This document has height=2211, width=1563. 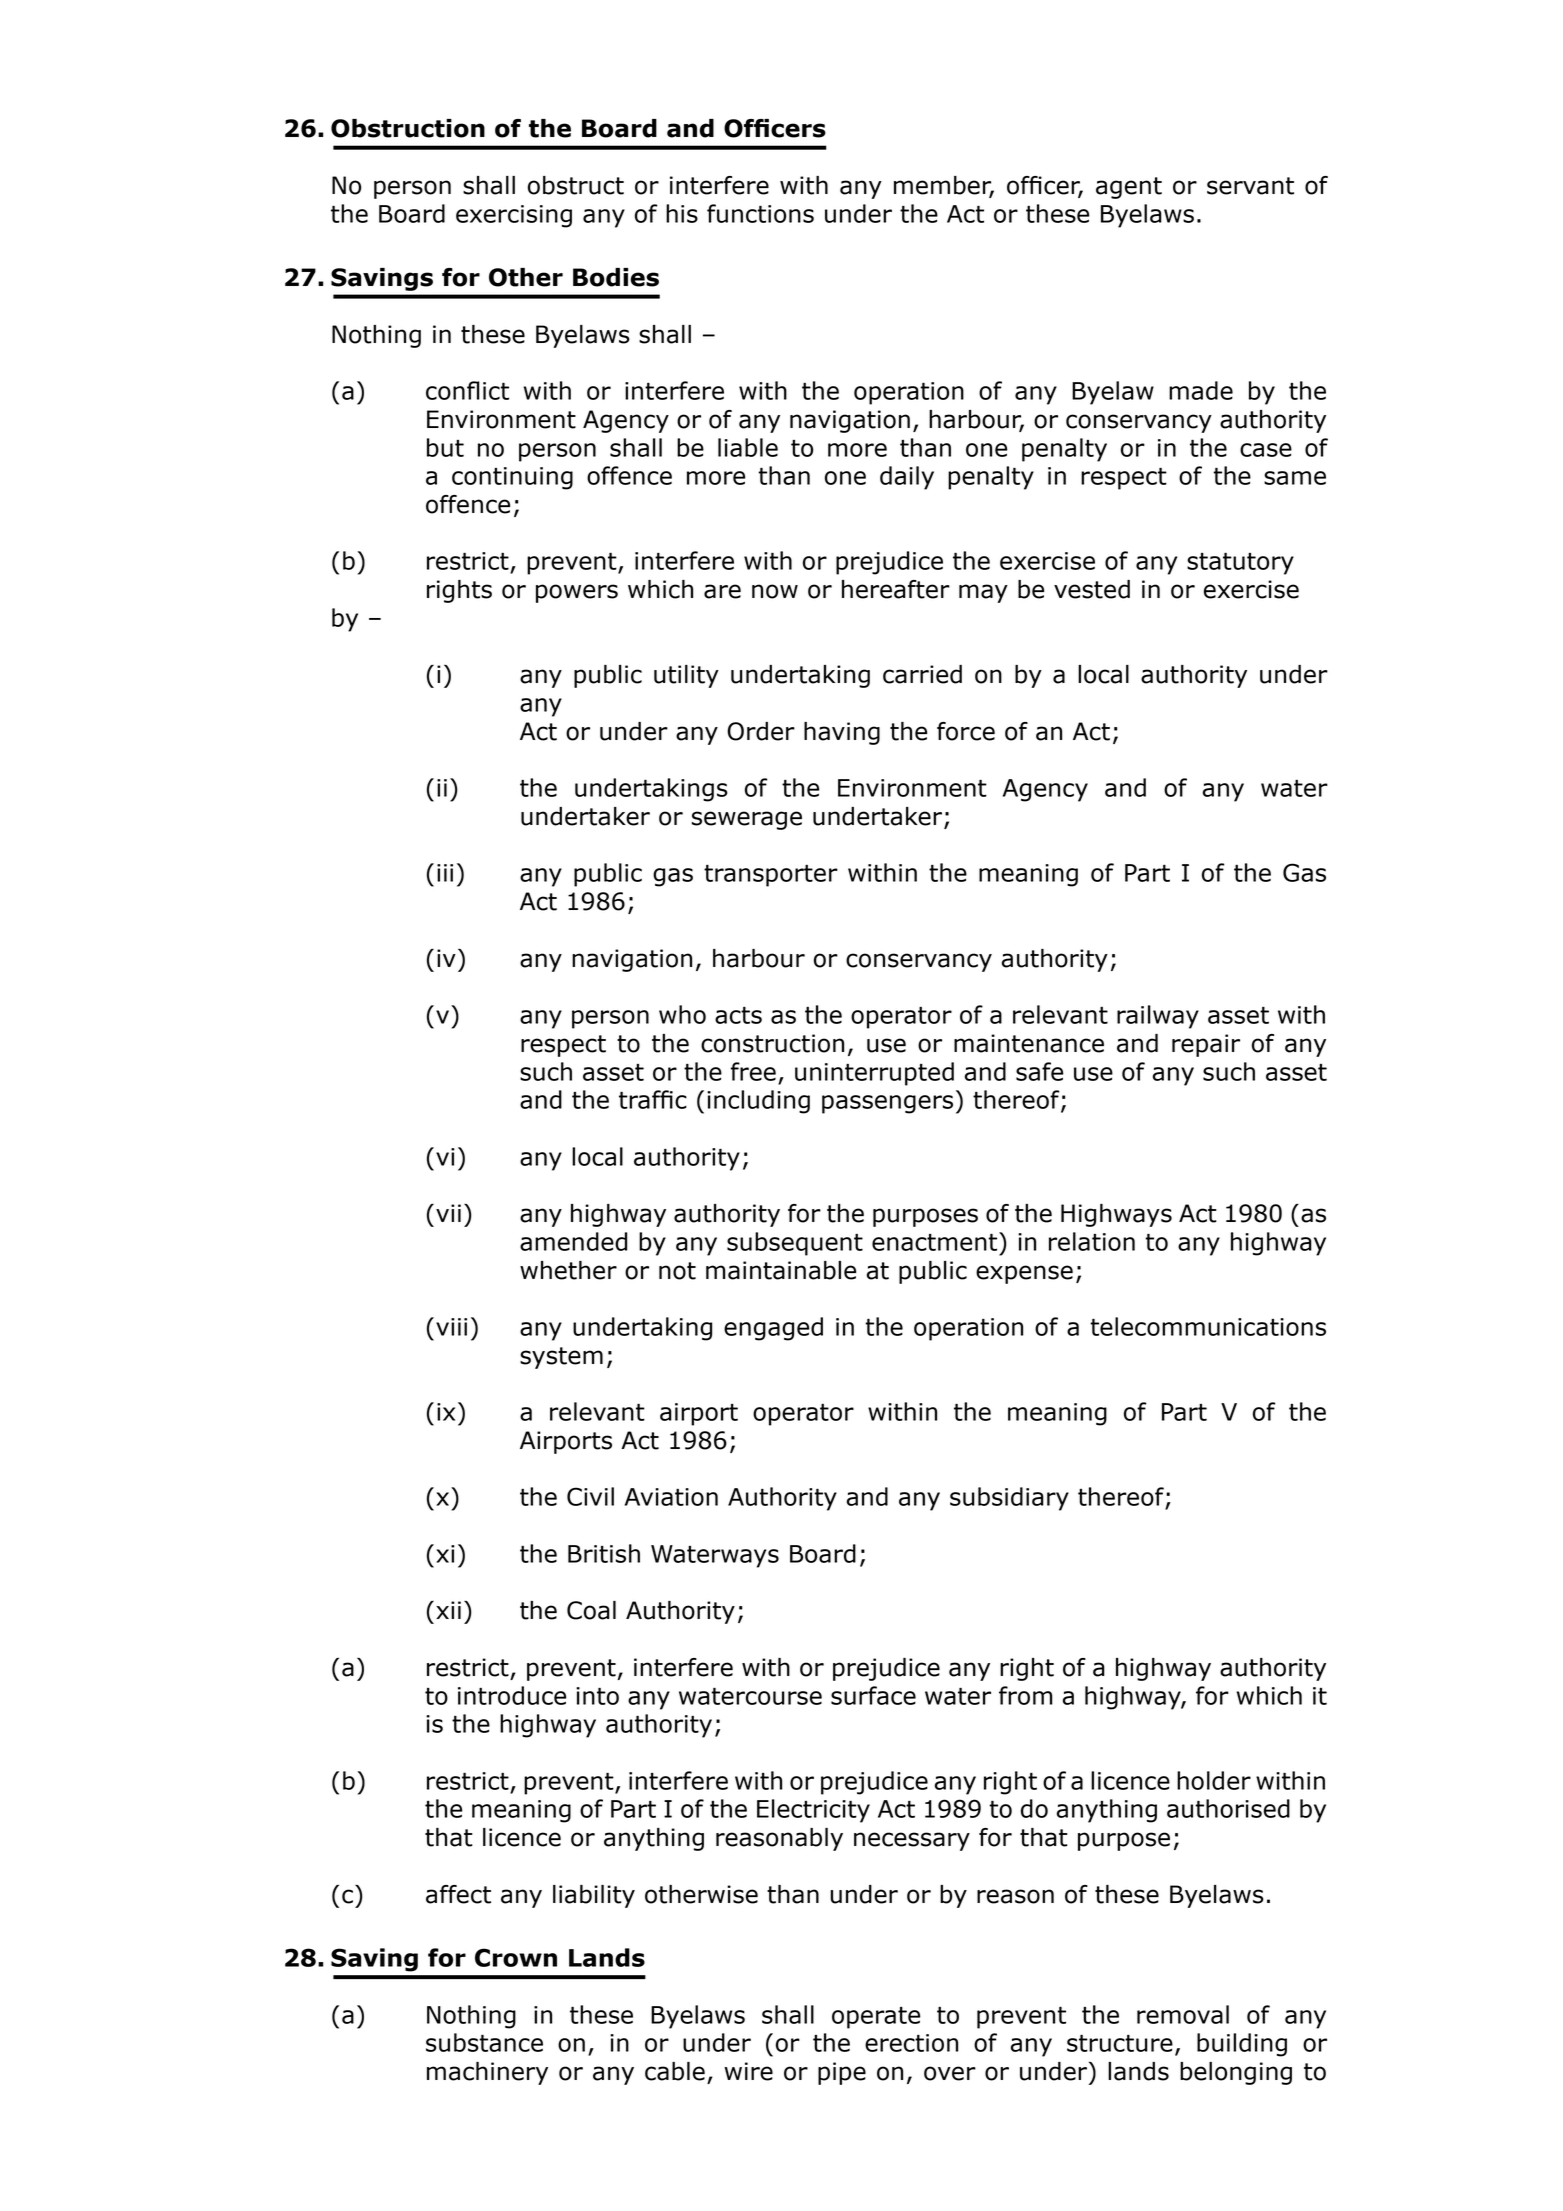 I want to click on servant, so click(x=1250, y=186).
